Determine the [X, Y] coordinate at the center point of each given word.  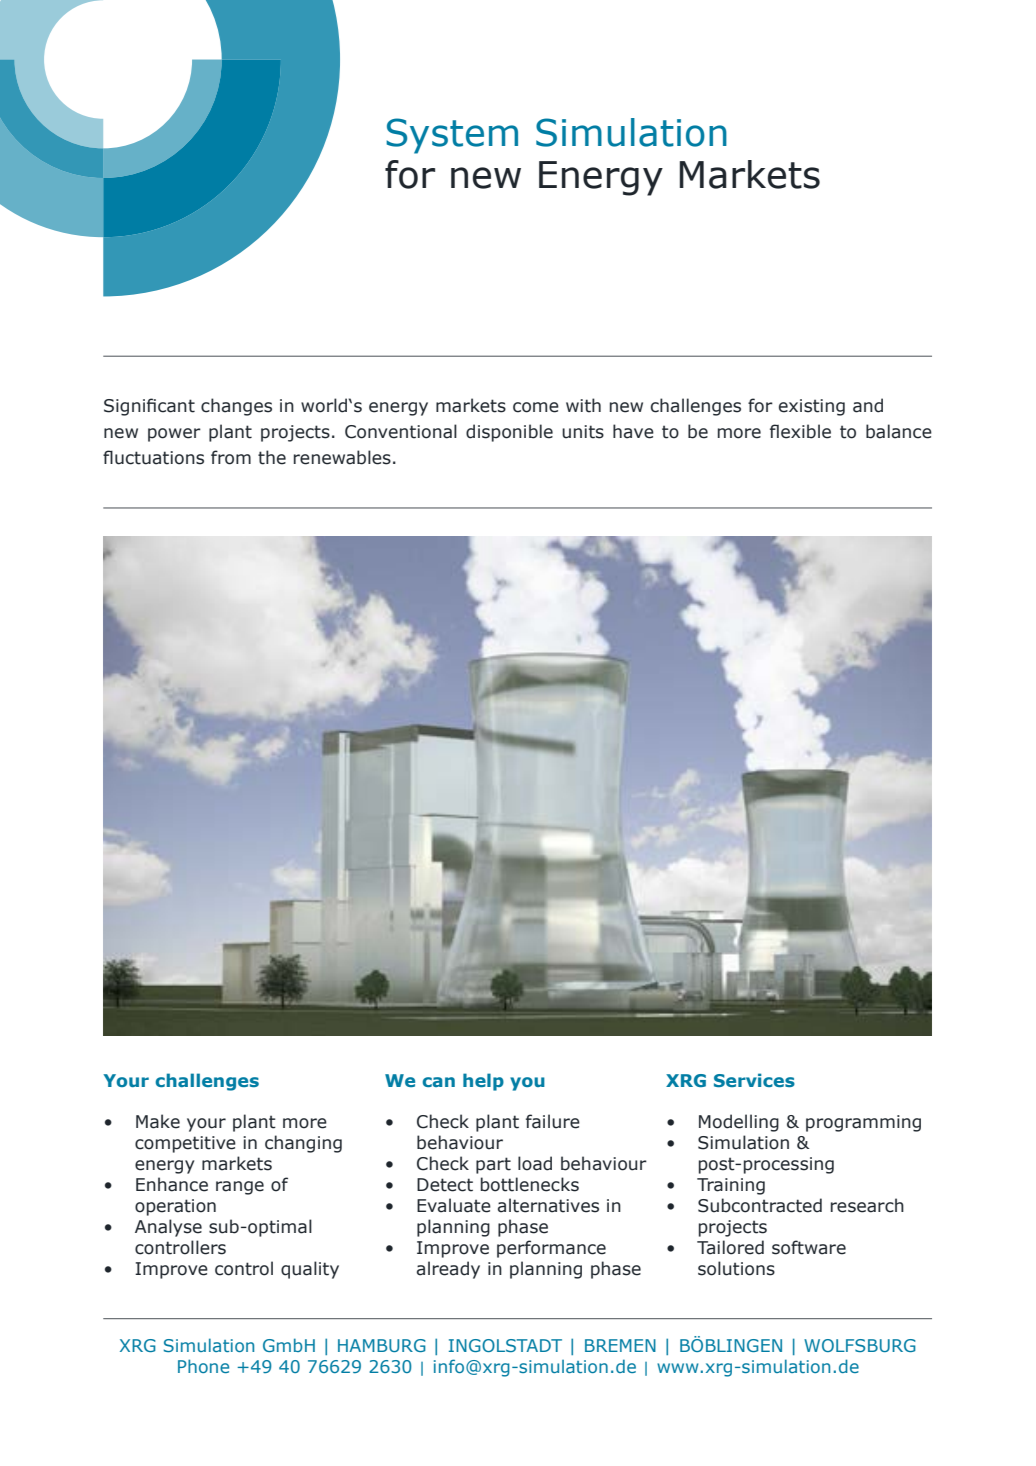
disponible [509, 433]
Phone [203, 1366]
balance [899, 431]
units [583, 432]
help [483, 1082]
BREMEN [620, 1345]
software [809, 1247]
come [536, 407]
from [231, 457]
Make [158, 1121]
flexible [800, 431]
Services [754, 1080]
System [452, 136]
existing [812, 407]
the [272, 457]
